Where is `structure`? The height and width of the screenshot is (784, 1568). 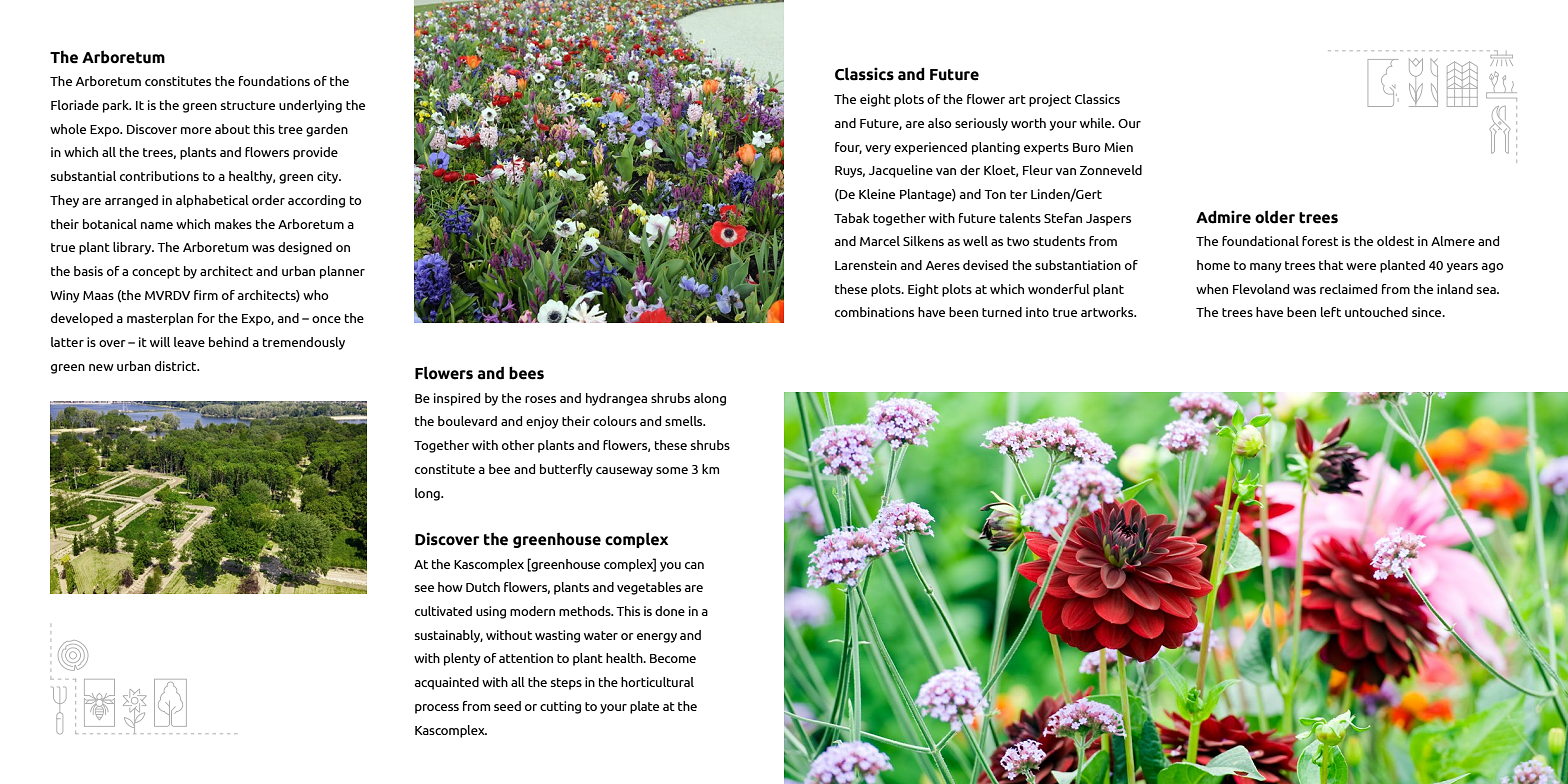 structure is located at coordinates (248, 105).
